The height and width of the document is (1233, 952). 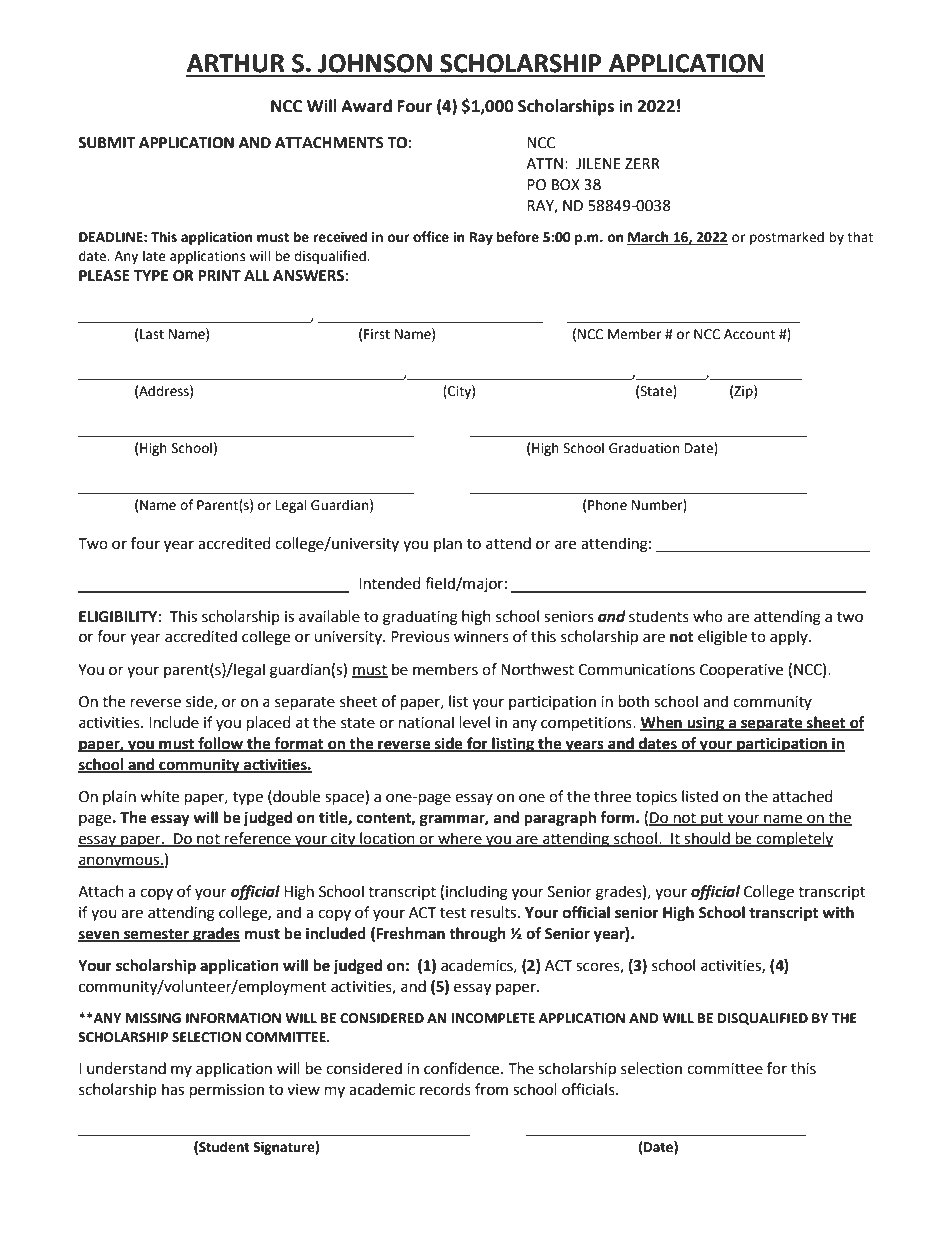 What do you see at coordinates (173, 1089) in the document?
I see `has` at bounding box center [173, 1089].
